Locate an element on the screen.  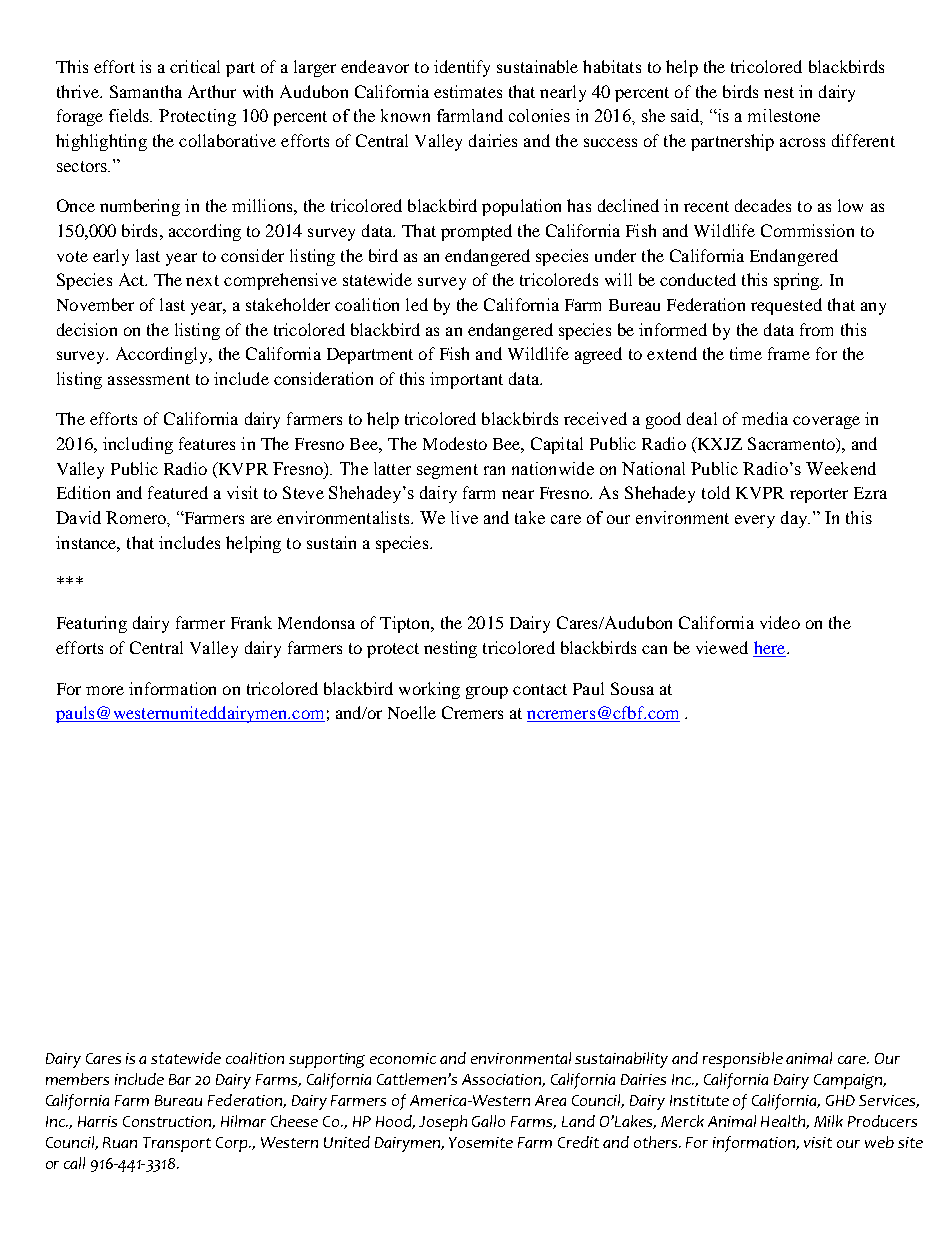
Tipton is located at coordinates (406, 624).
